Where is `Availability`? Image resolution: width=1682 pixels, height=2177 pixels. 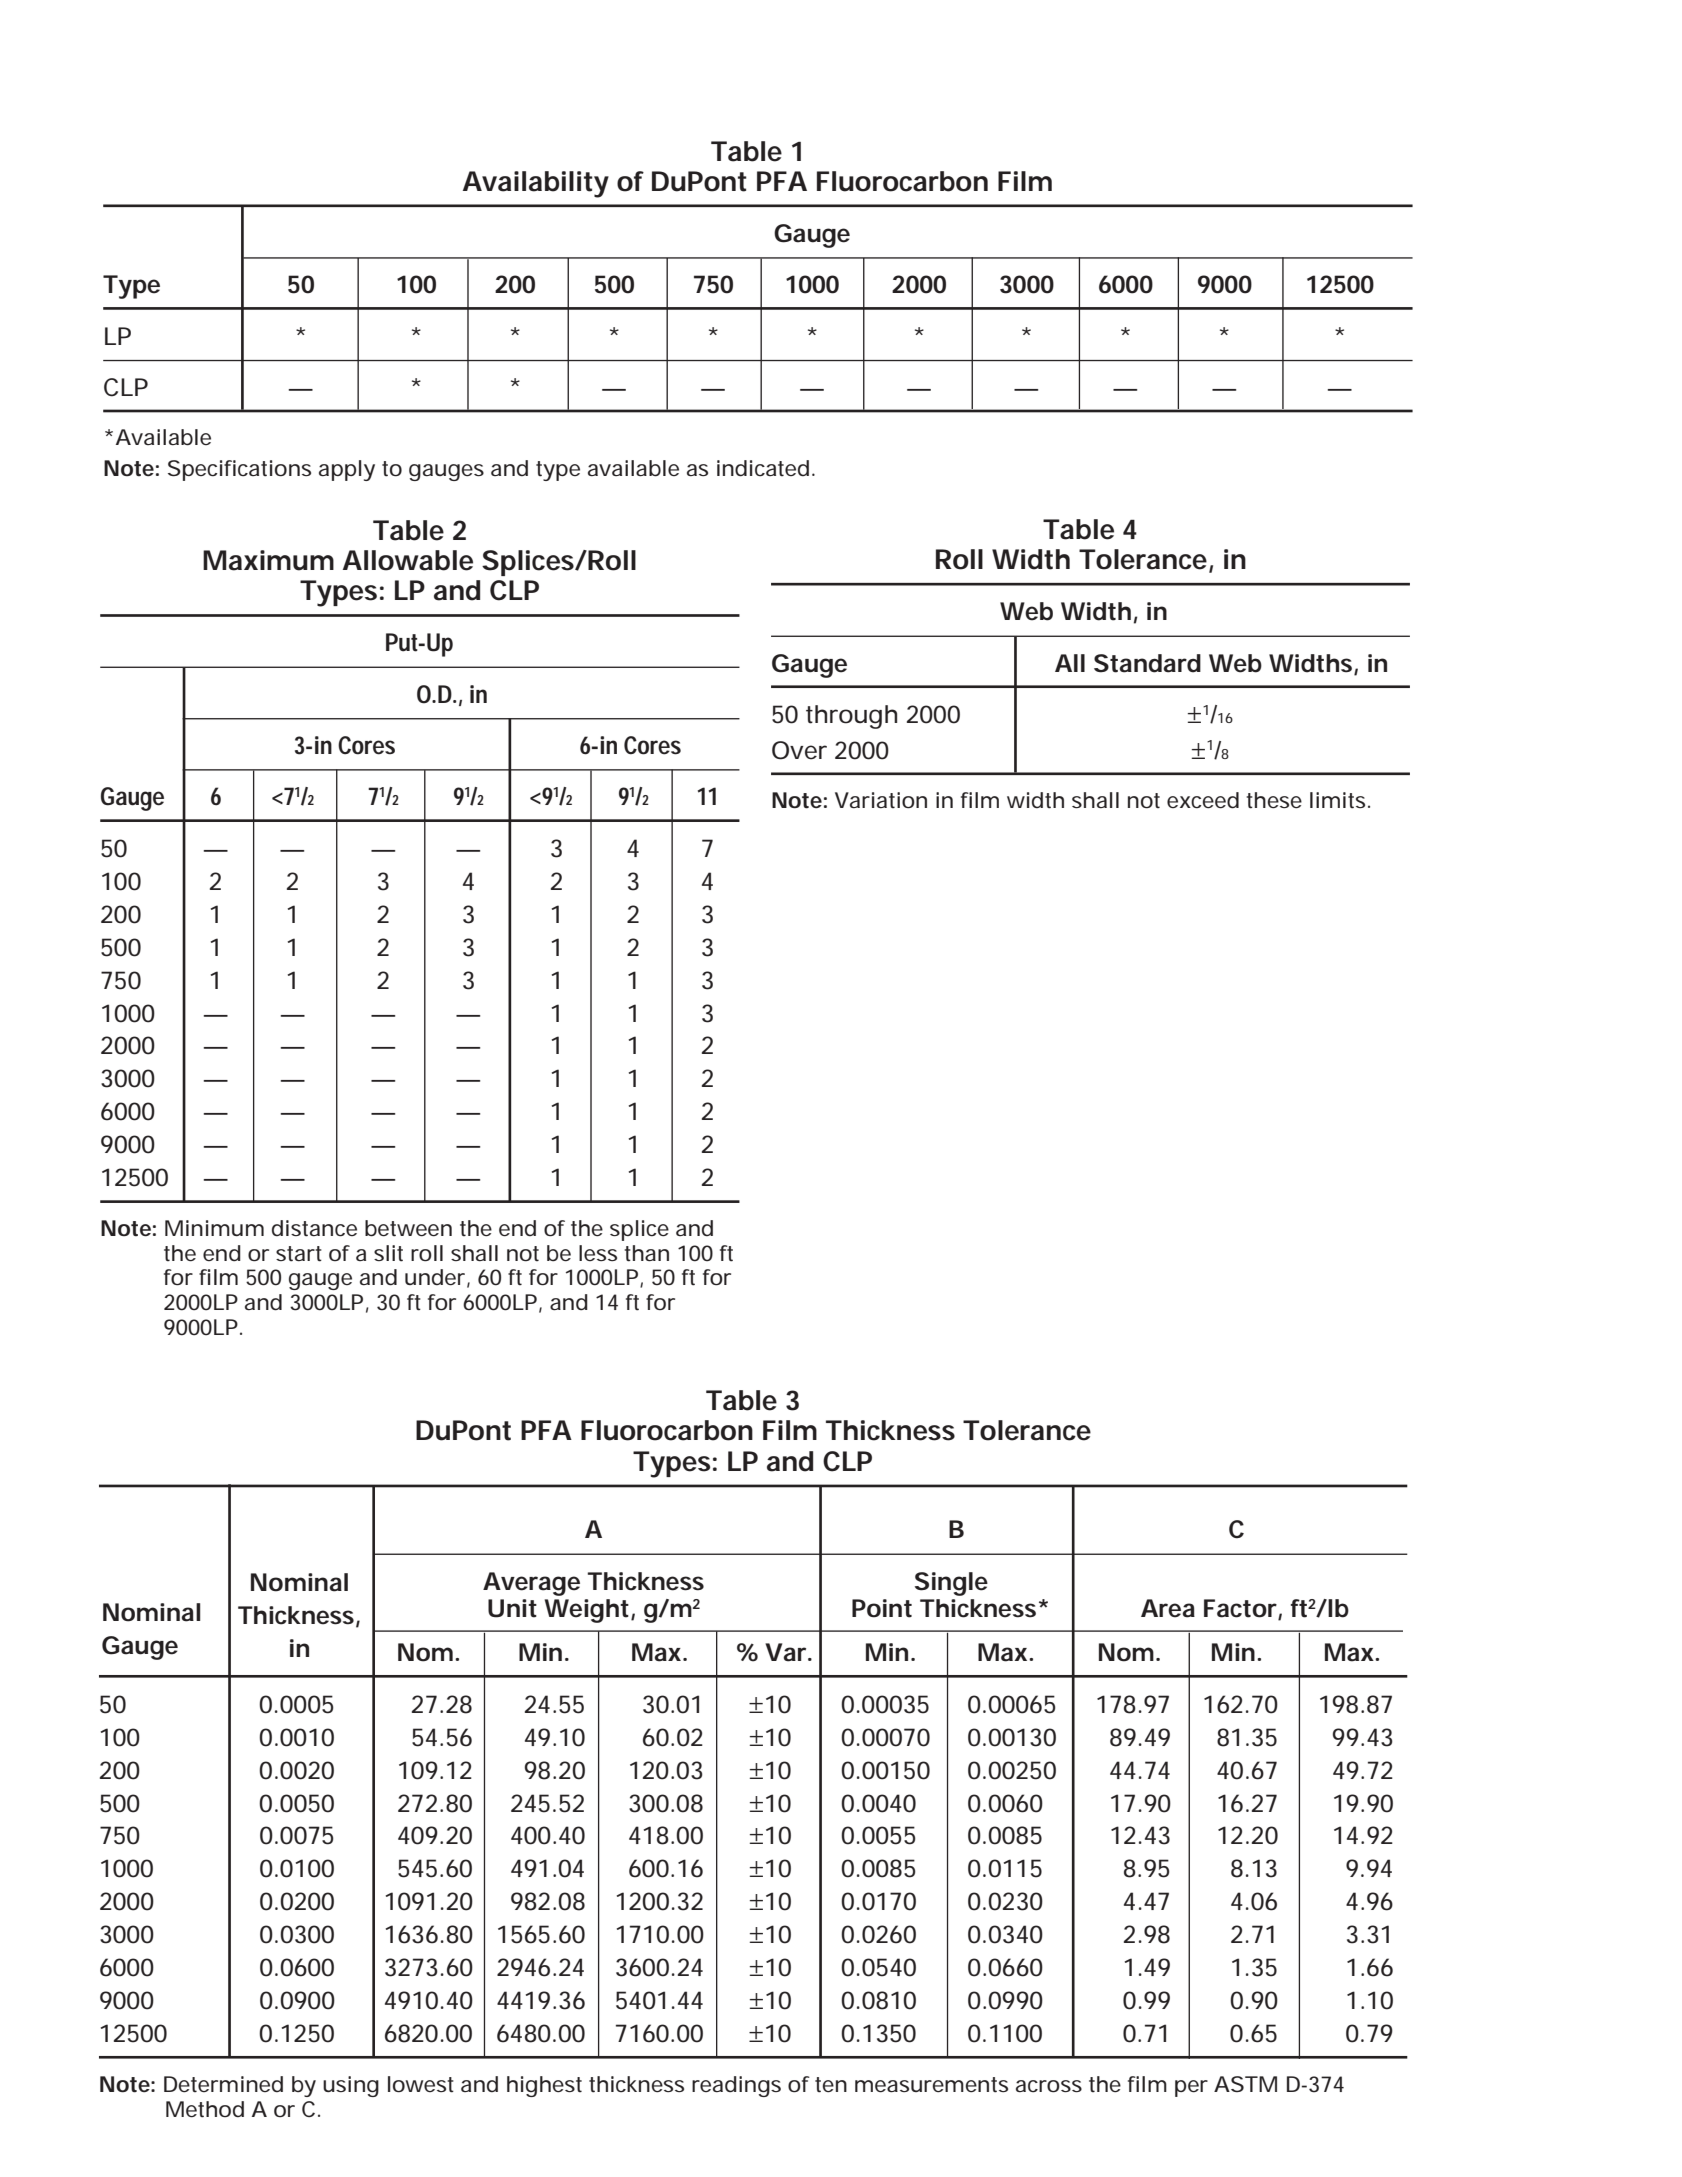 Availability is located at coordinates (536, 184).
